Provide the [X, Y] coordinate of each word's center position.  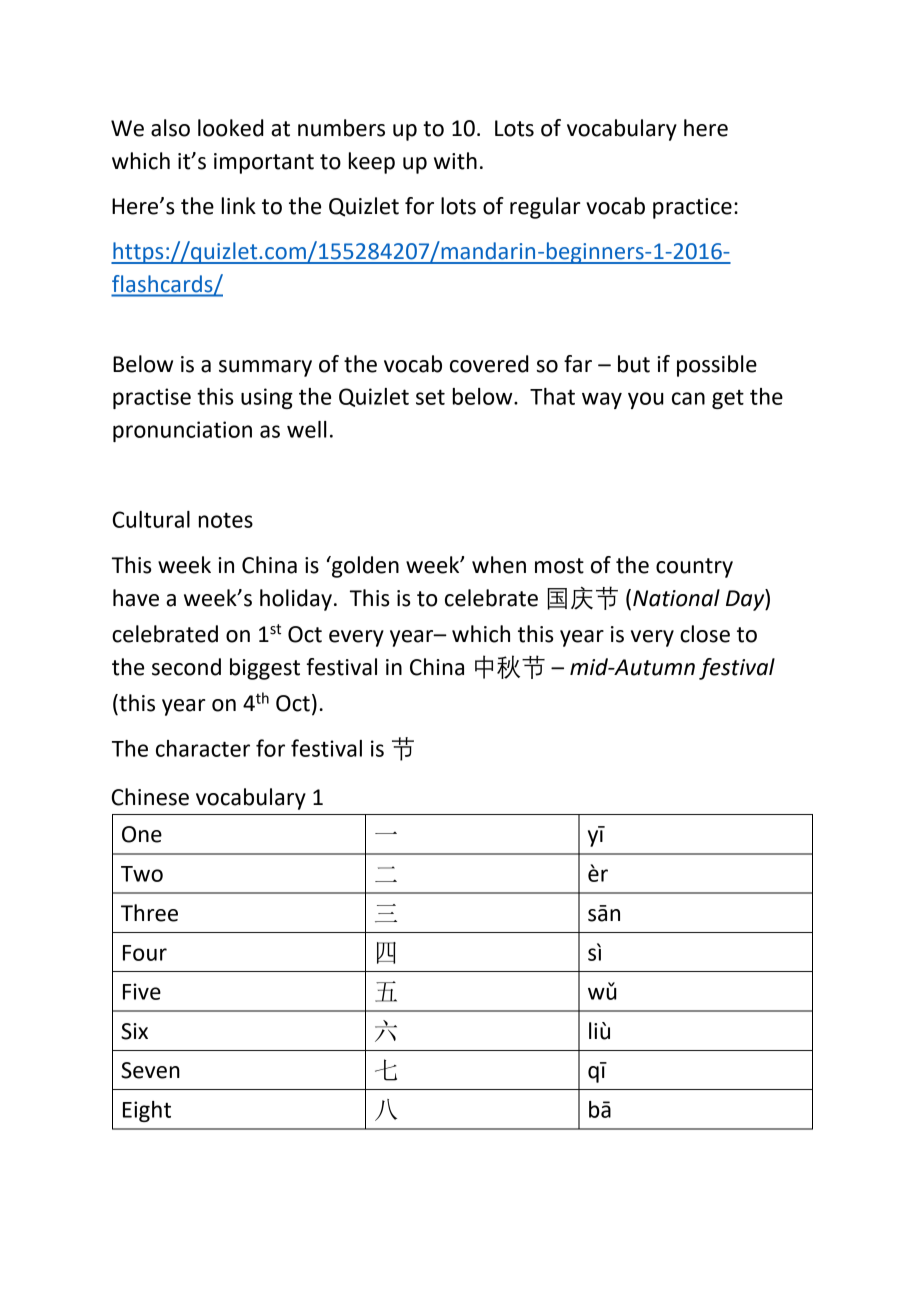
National [676, 598]
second [186, 667]
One [142, 834]
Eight [147, 1111]
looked [231, 128]
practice [692, 208]
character [203, 748]
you [646, 400]
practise [152, 398]
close [705, 634]
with [455, 161]
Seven [150, 1070]
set [430, 397]
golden [364, 567]
